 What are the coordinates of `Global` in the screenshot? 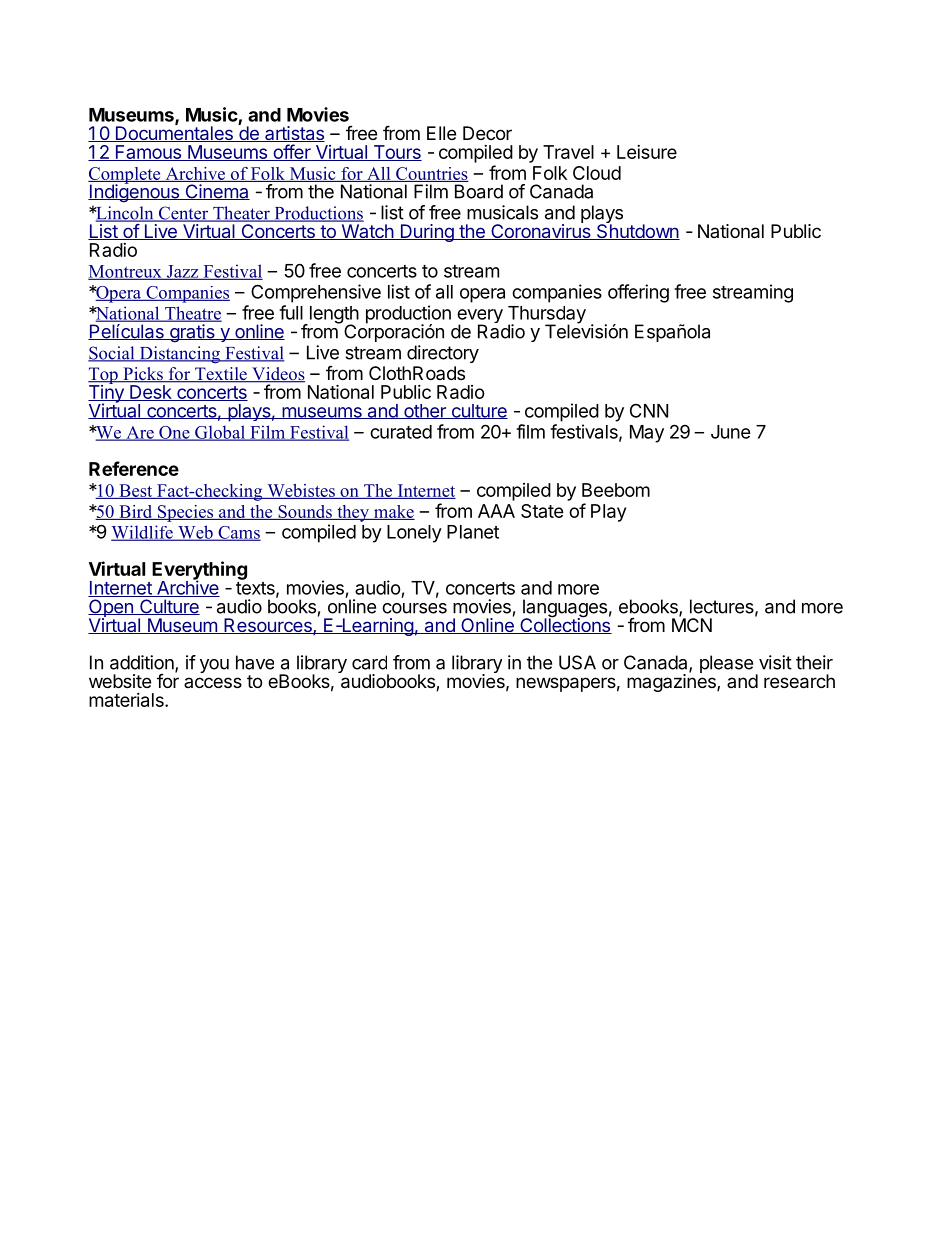 It's located at (220, 433).
